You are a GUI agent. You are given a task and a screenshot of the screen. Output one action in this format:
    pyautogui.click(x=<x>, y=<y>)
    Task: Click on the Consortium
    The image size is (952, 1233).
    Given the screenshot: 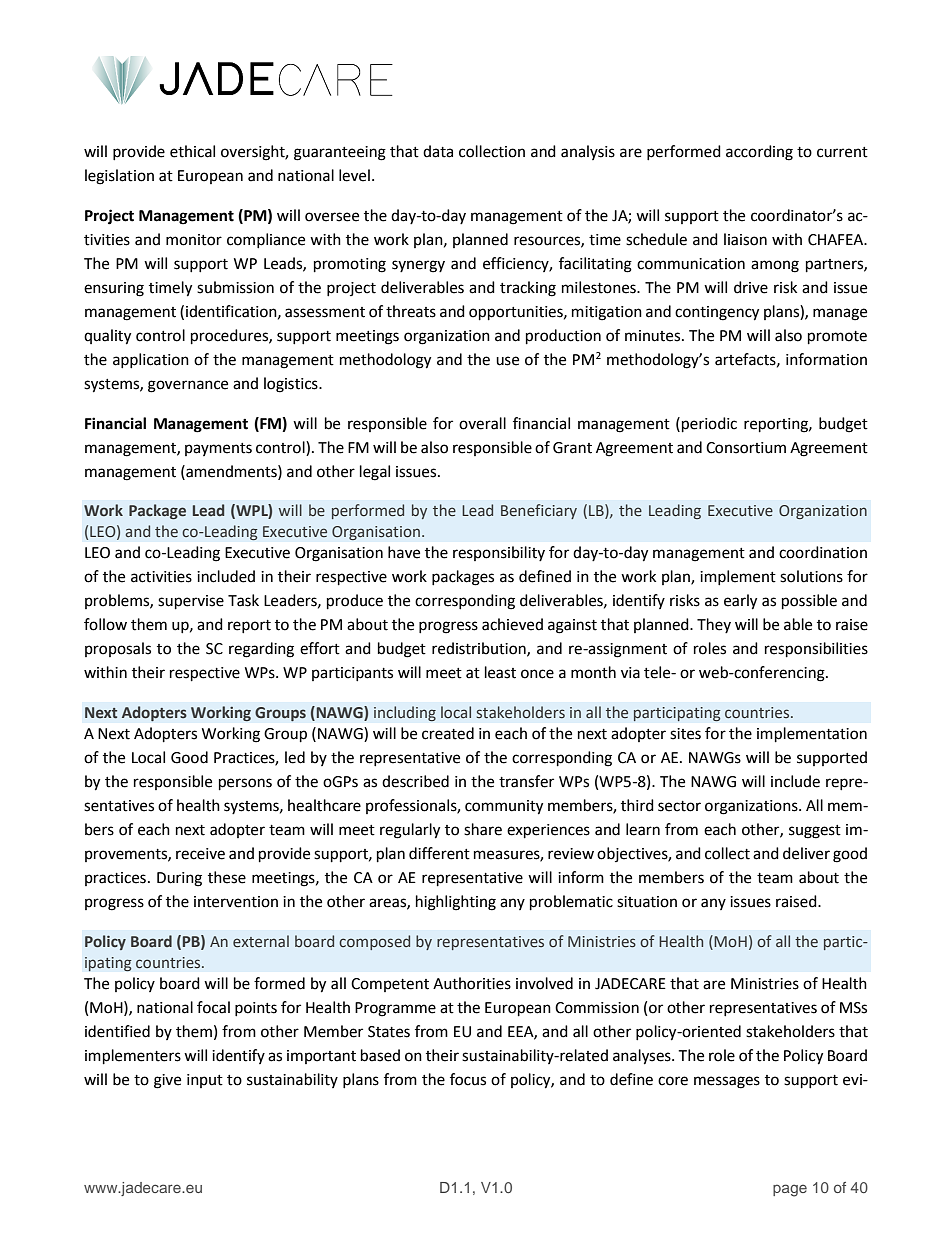 What is the action you would take?
    pyautogui.click(x=746, y=448)
